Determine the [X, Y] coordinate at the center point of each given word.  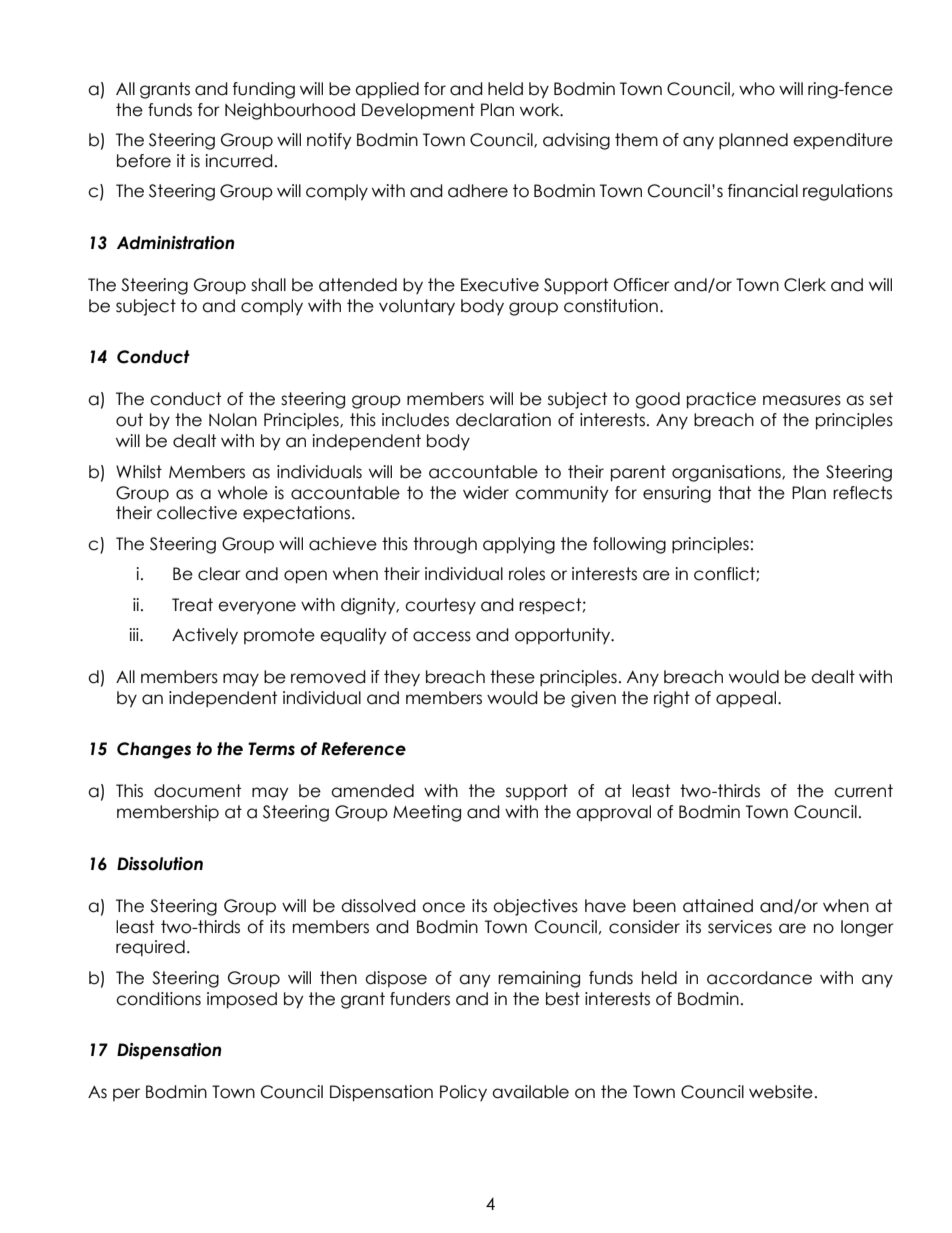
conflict [725, 574]
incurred [239, 161]
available [530, 1092]
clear [219, 574]
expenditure [843, 141]
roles [527, 574]
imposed [242, 1000]
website [781, 1092]
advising [576, 141]
